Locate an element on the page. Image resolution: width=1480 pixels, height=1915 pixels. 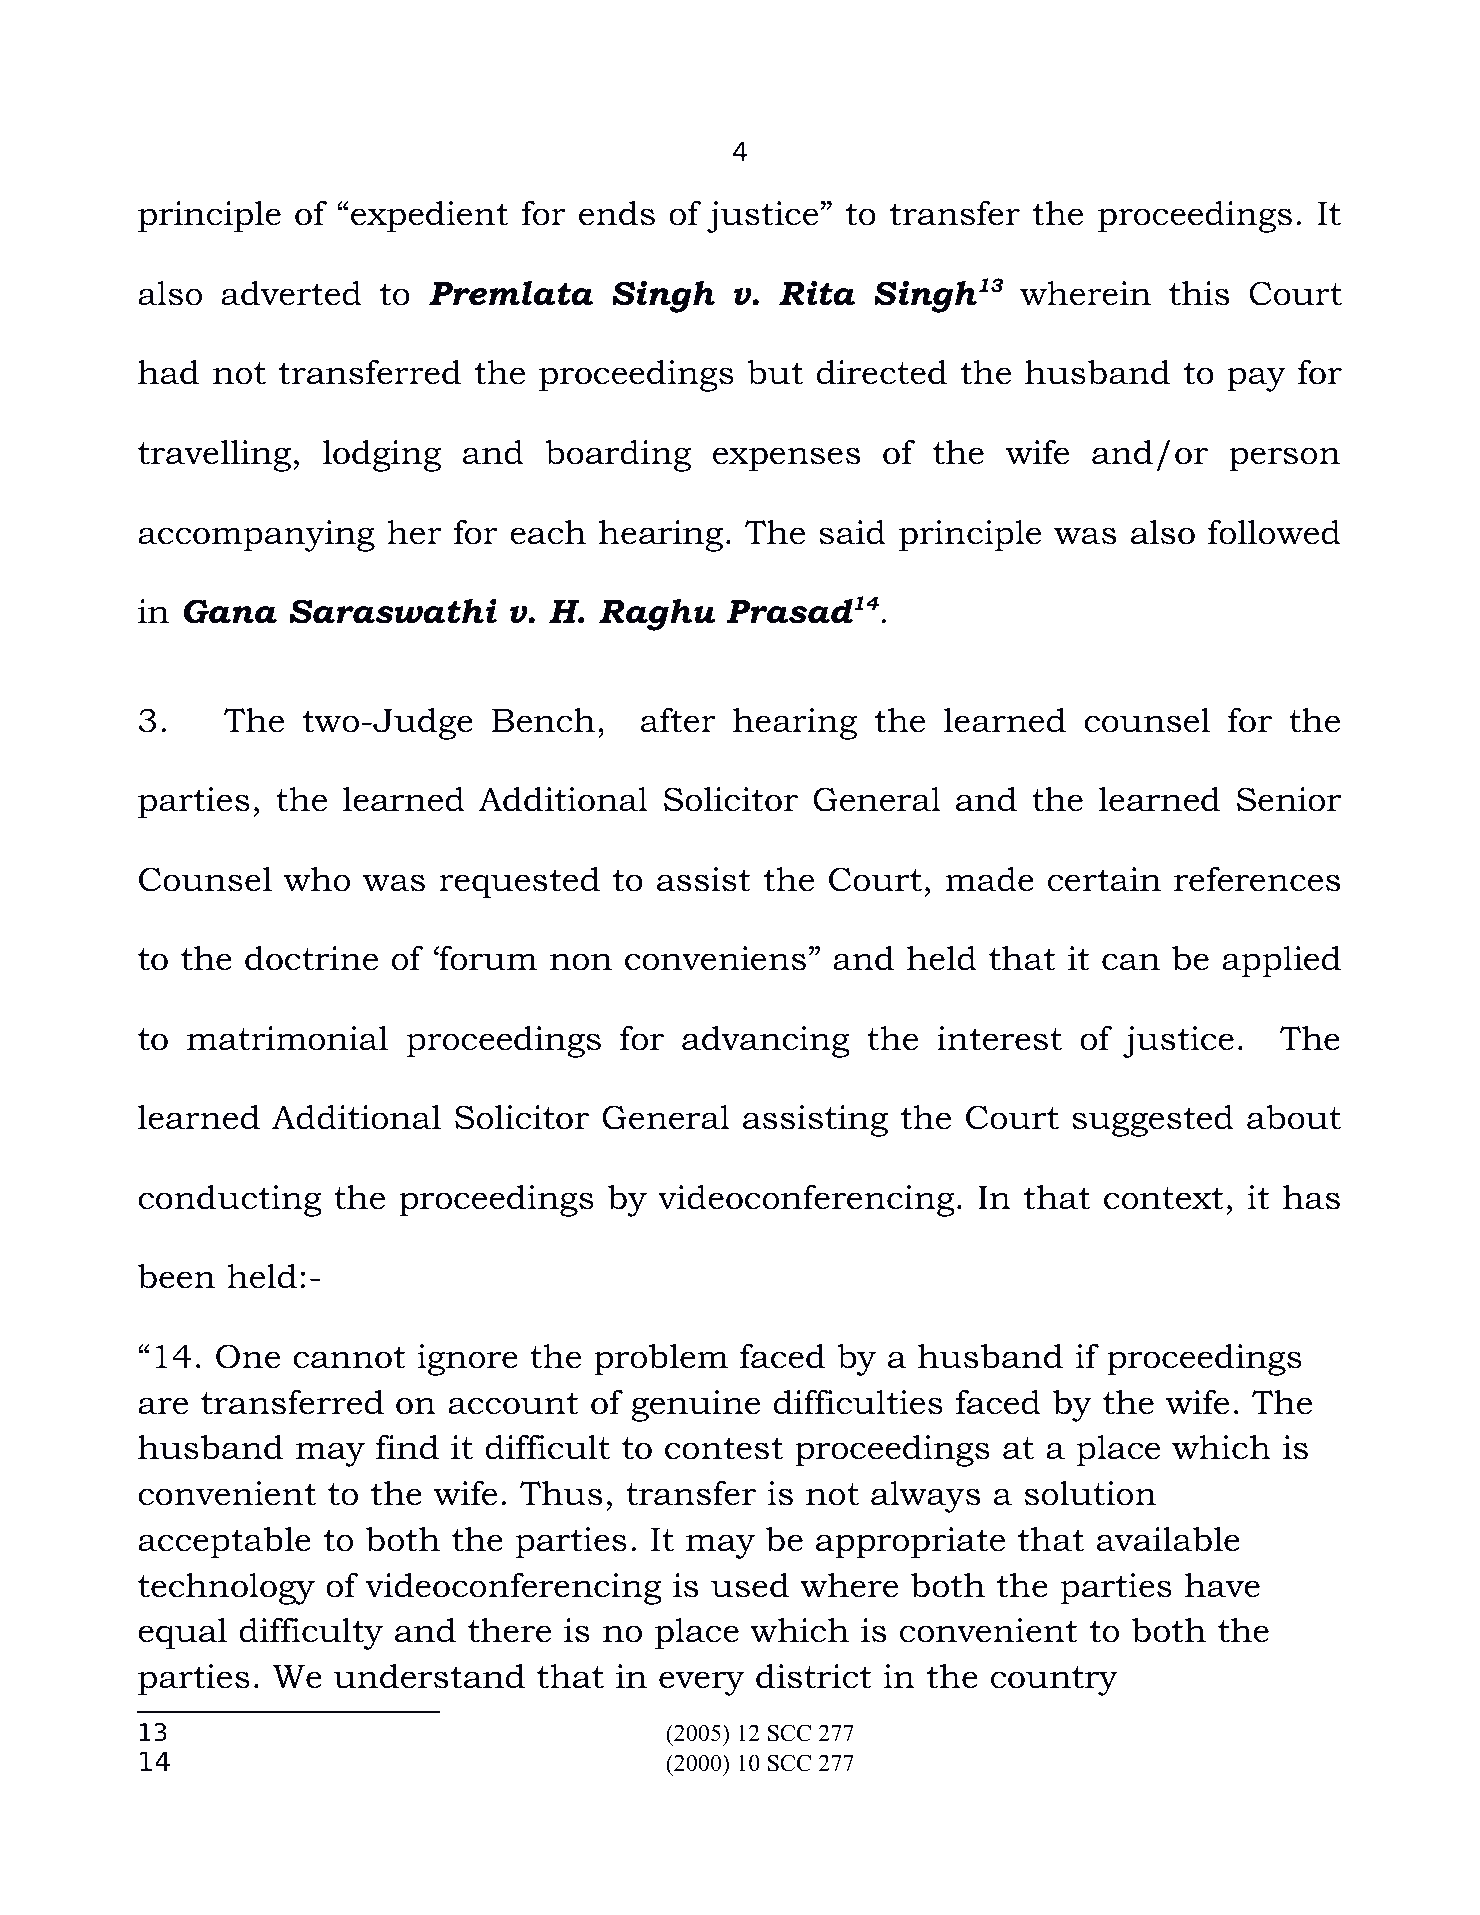
Gana is located at coordinates (230, 611).
